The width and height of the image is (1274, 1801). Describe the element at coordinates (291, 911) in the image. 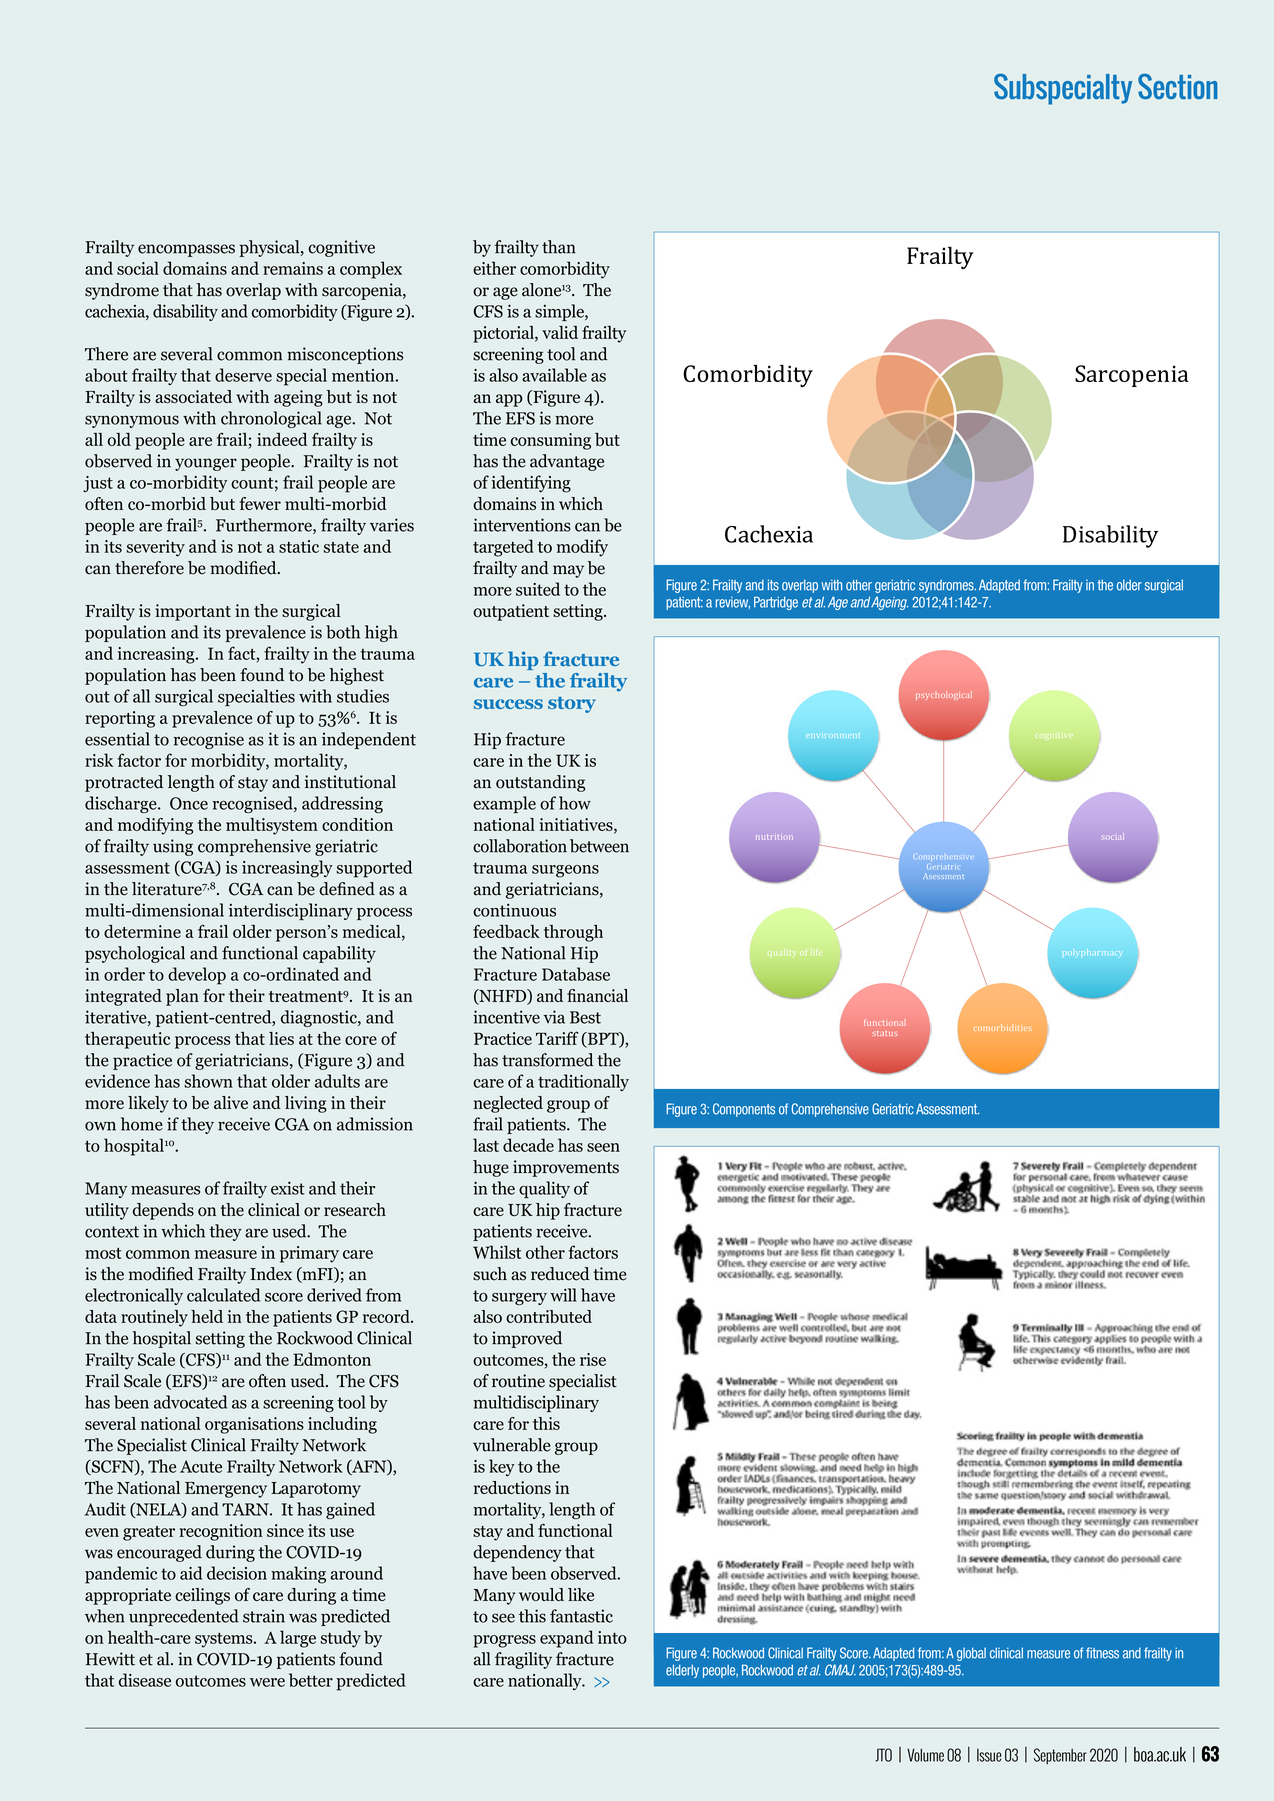

I see `interdisciplinary` at that location.
